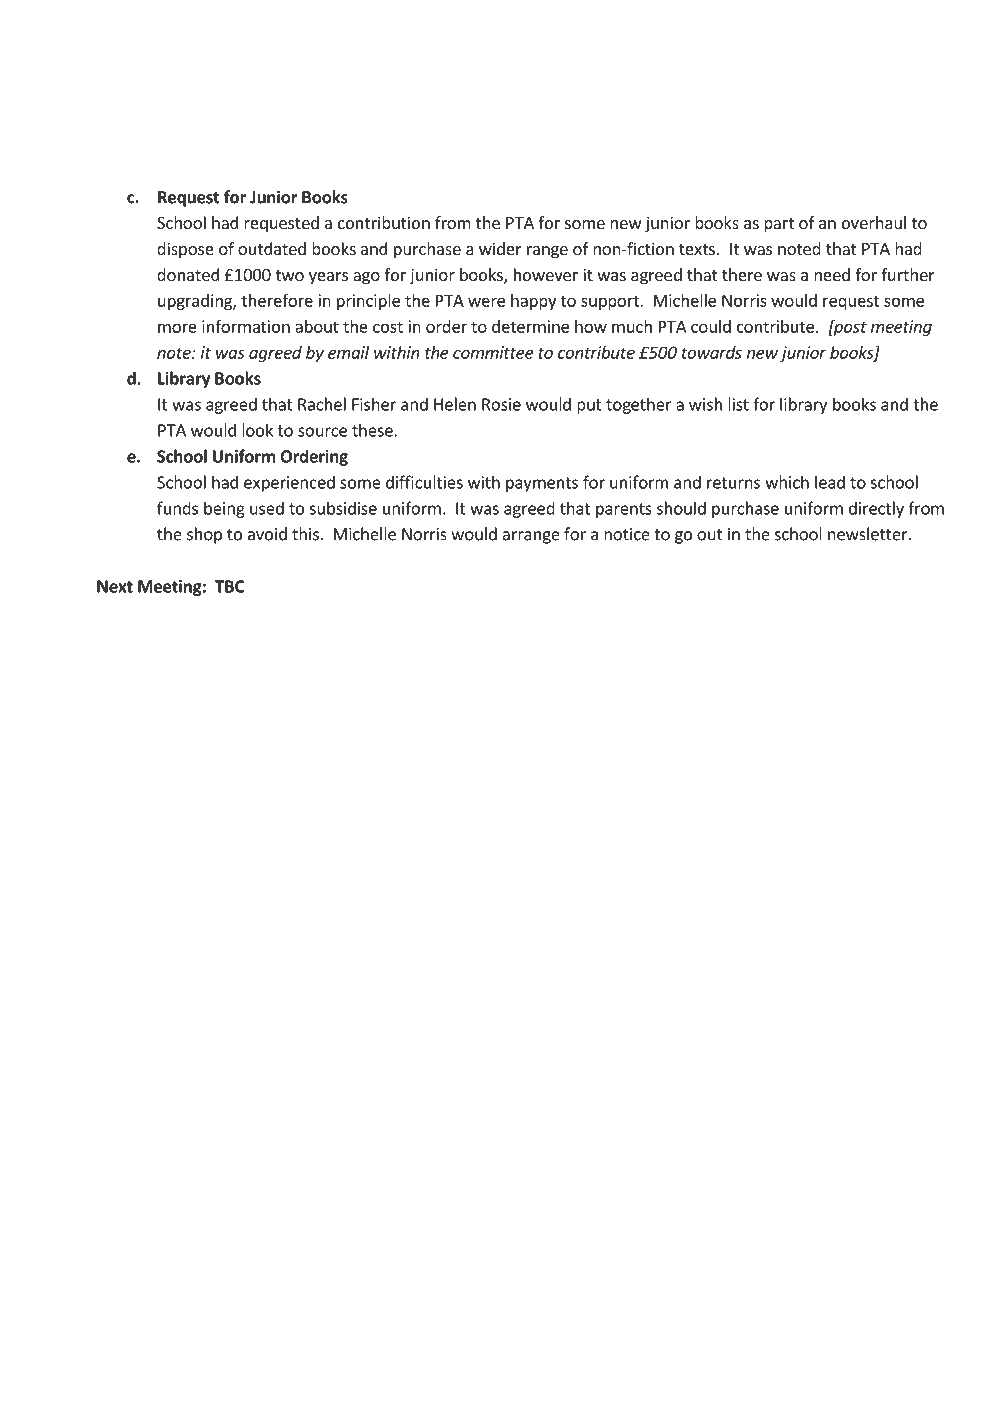 Image resolution: width=1000 pixels, height=1414 pixels. What do you see at coordinates (830, 482) in the screenshot?
I see `lead` at bounding box center [830, 482].
